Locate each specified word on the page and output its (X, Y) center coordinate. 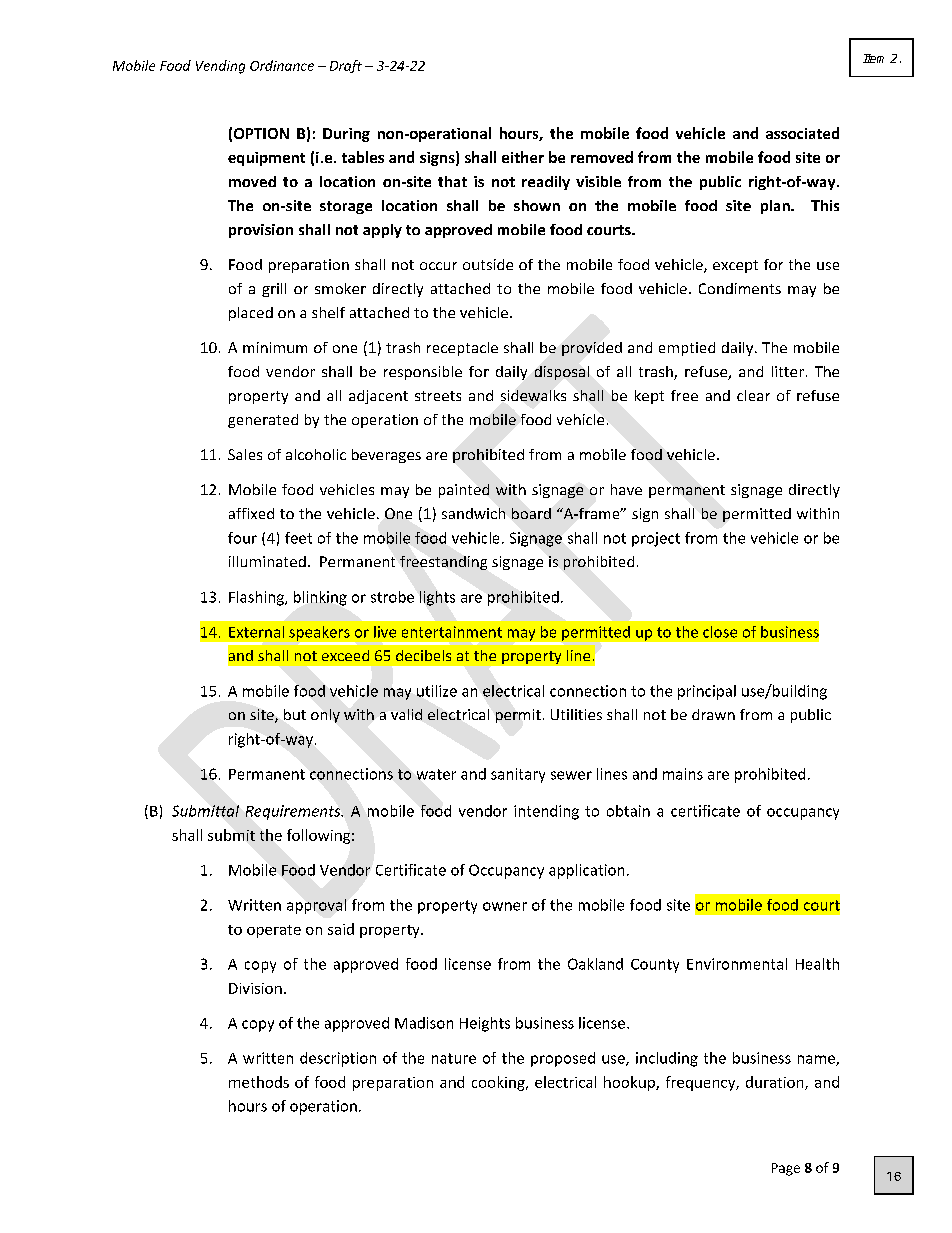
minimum (275, 347)
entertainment (452, 632)
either (523, 157)
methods (259, 1082)
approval (316, 906)
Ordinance (282, 65)
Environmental (737, 964)
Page (786, 1169)
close (720, 632)
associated (802, 133)
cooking (499, 1083)
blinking (320, 598)
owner (505, 906)
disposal (562, 373)
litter (788, 371)
